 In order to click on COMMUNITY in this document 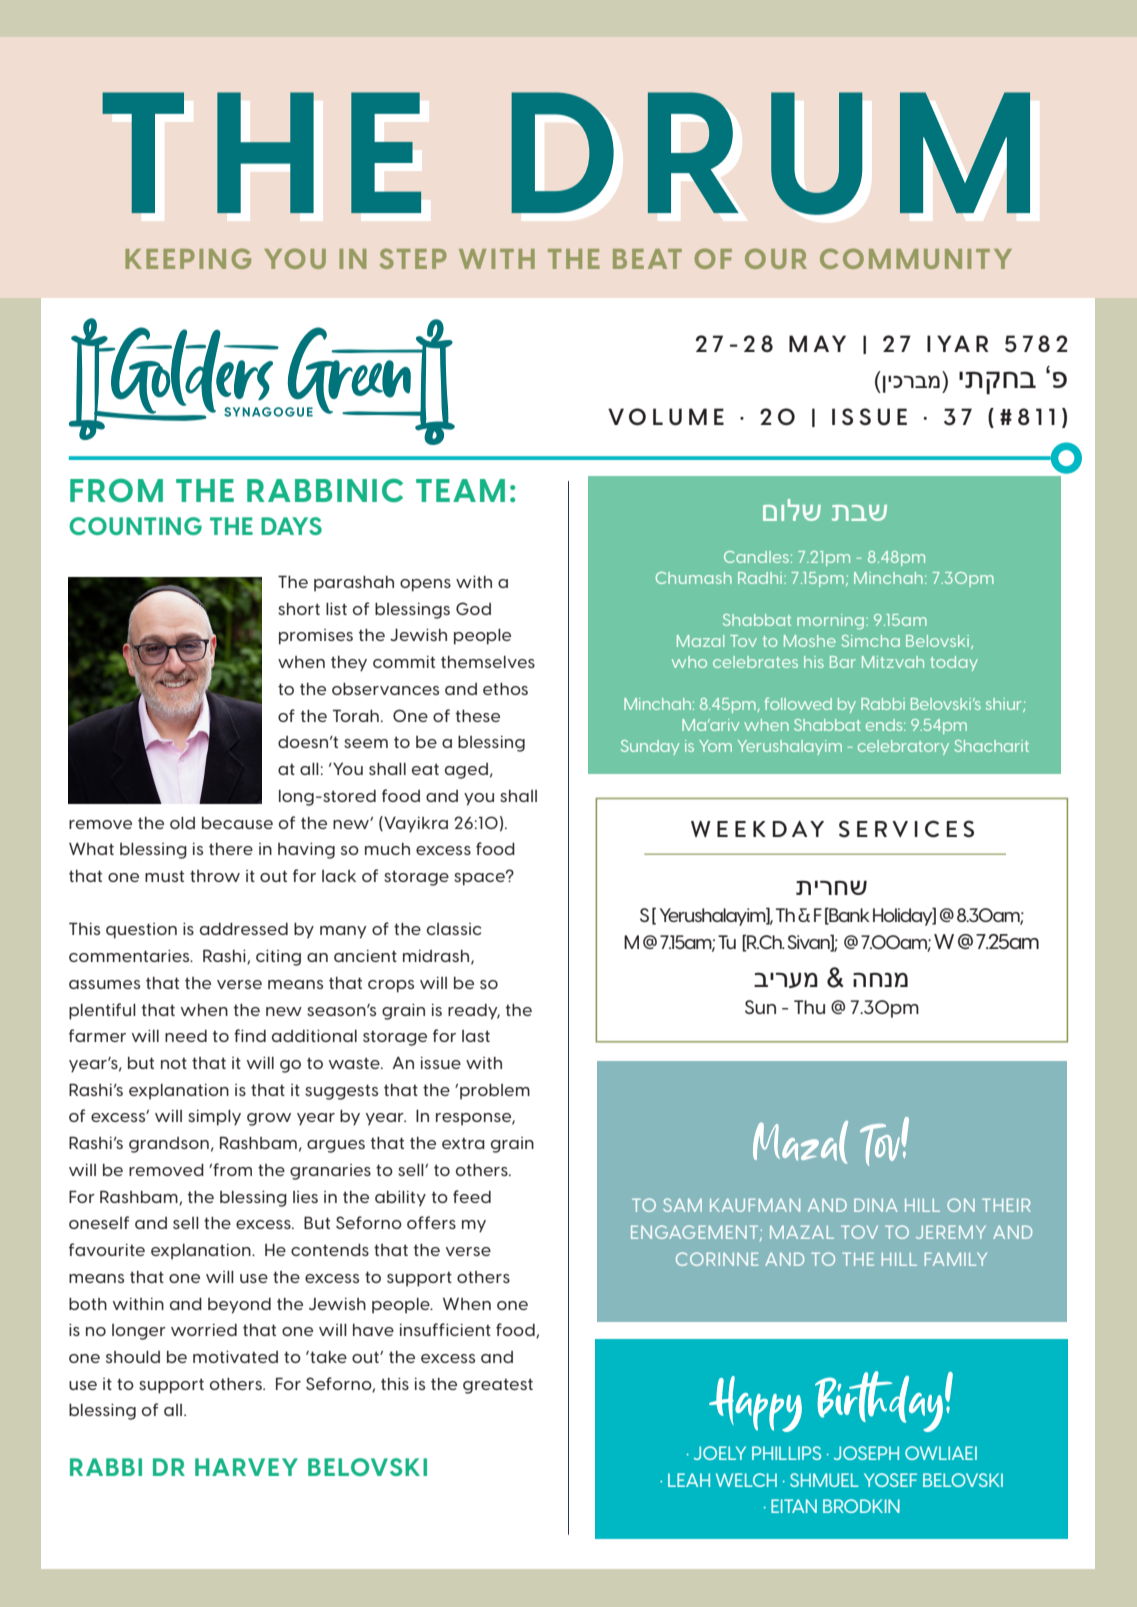, I will do `click(916, 258)`.
